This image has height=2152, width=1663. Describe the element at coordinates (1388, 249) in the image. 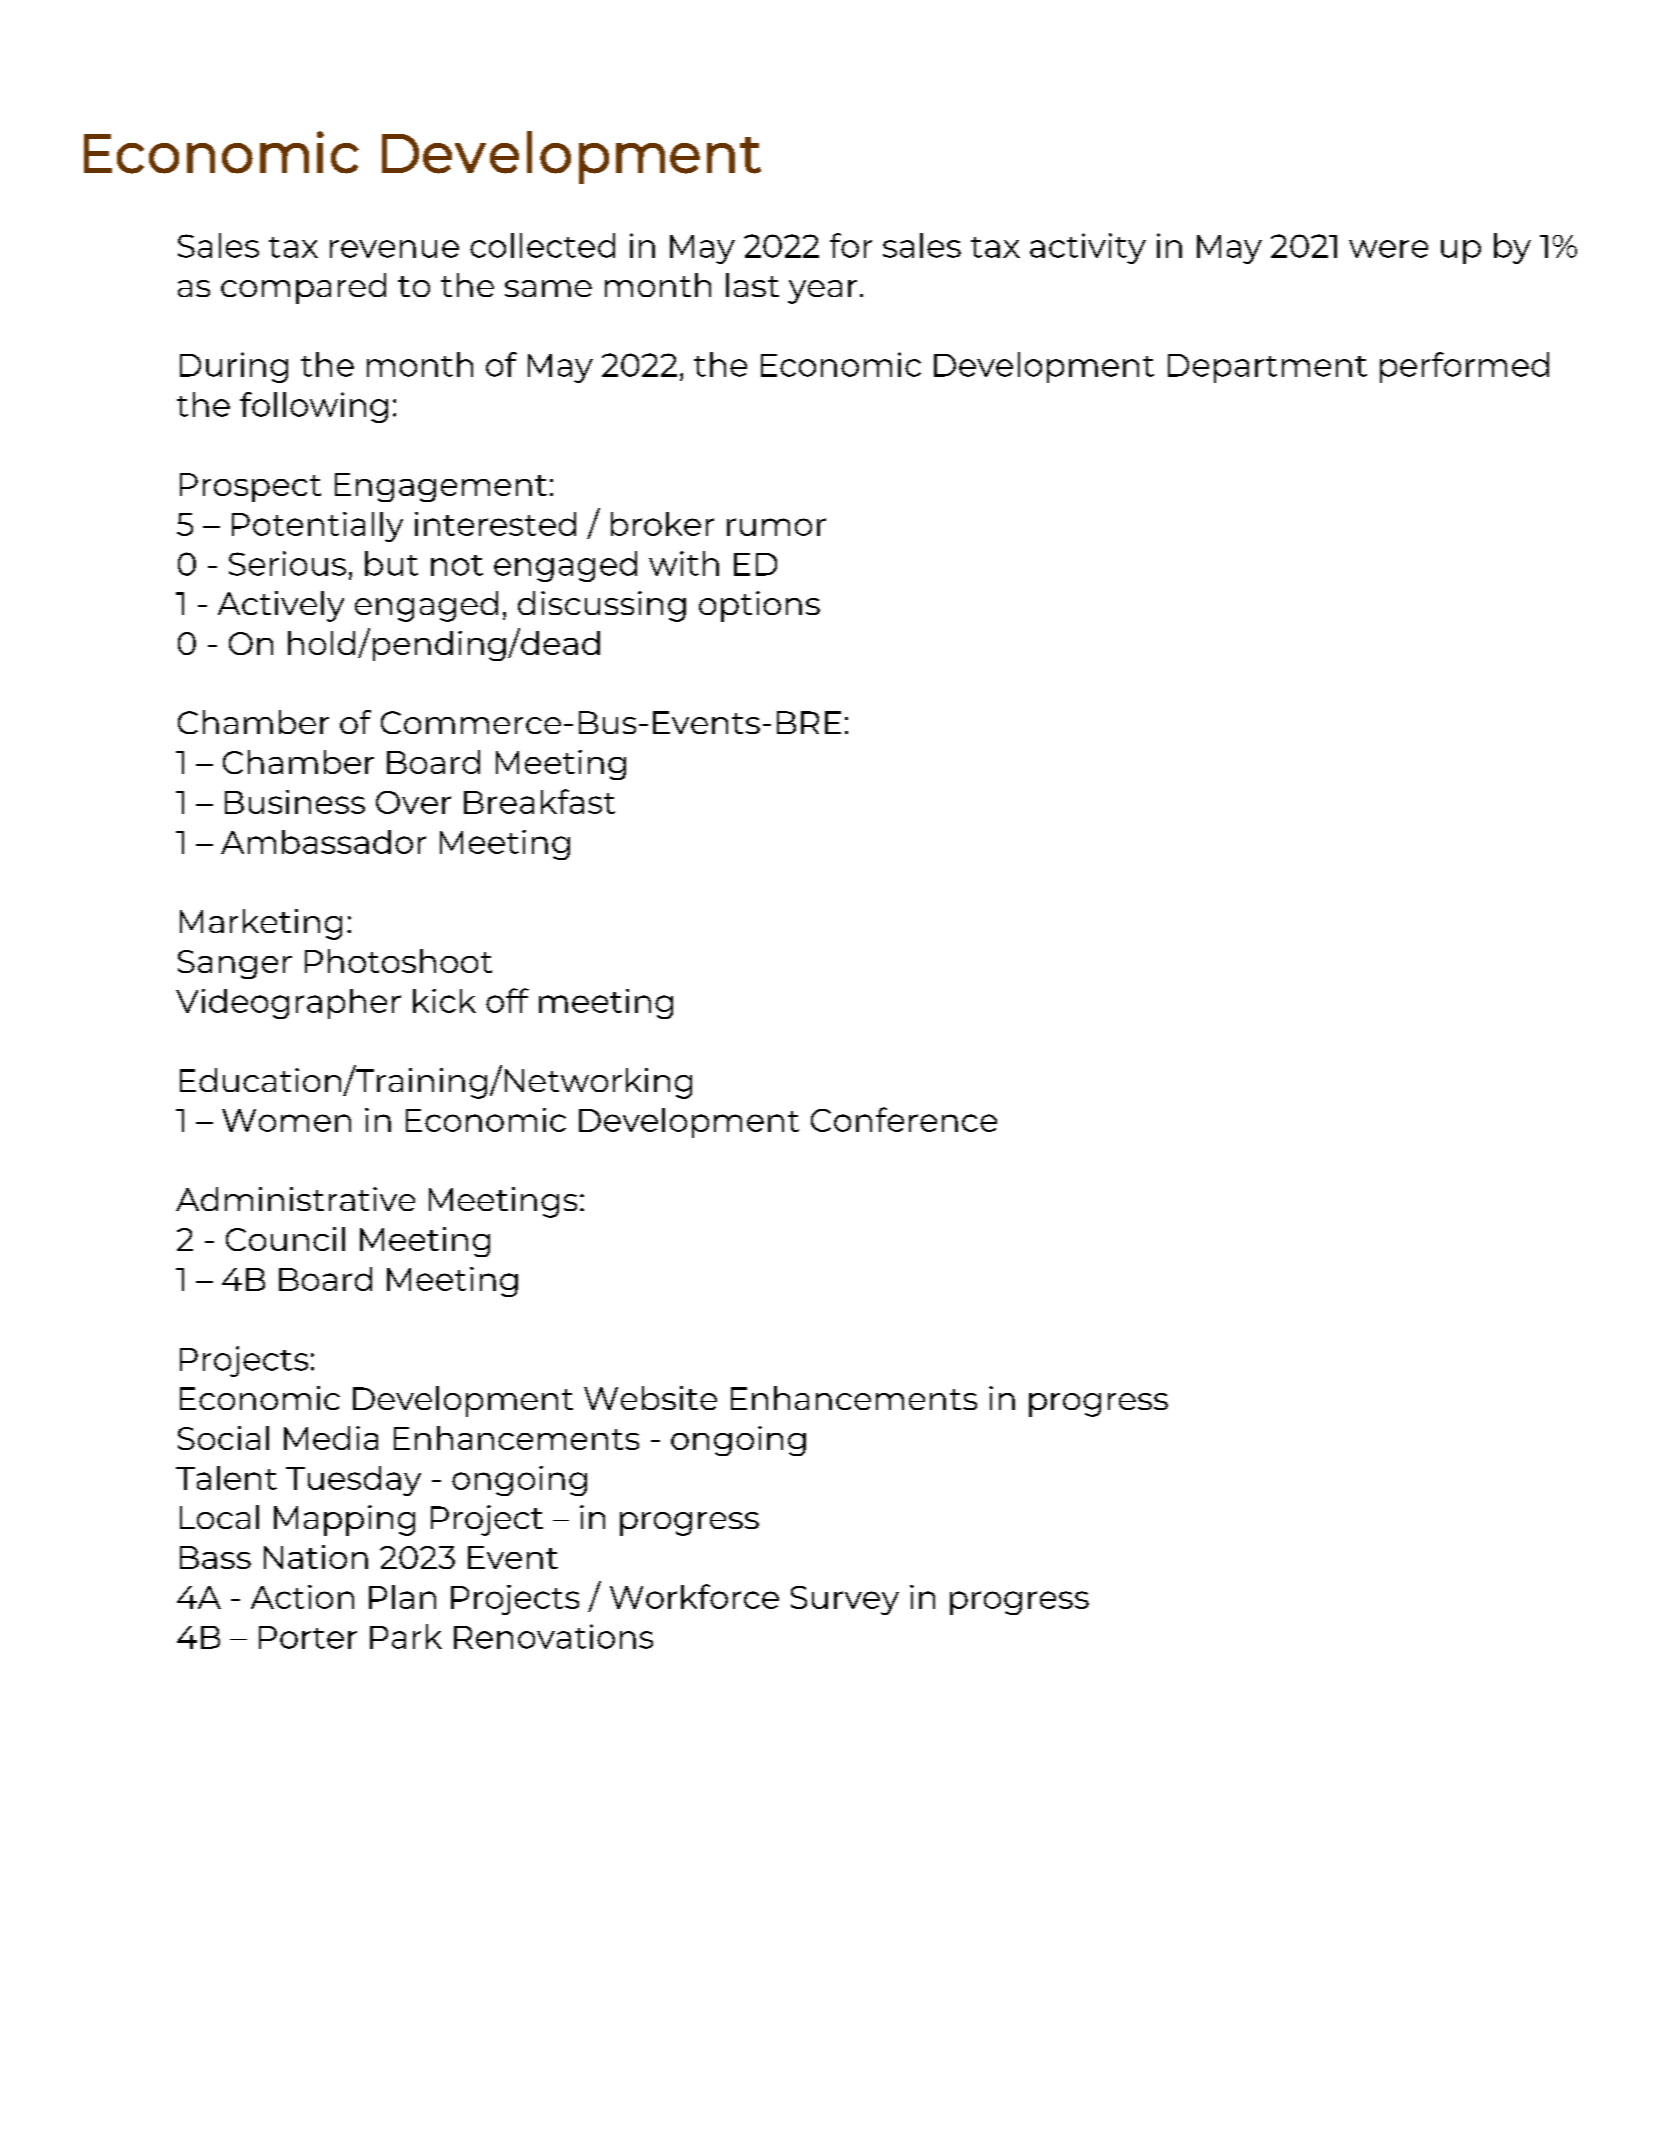

I see `were` at that location.
